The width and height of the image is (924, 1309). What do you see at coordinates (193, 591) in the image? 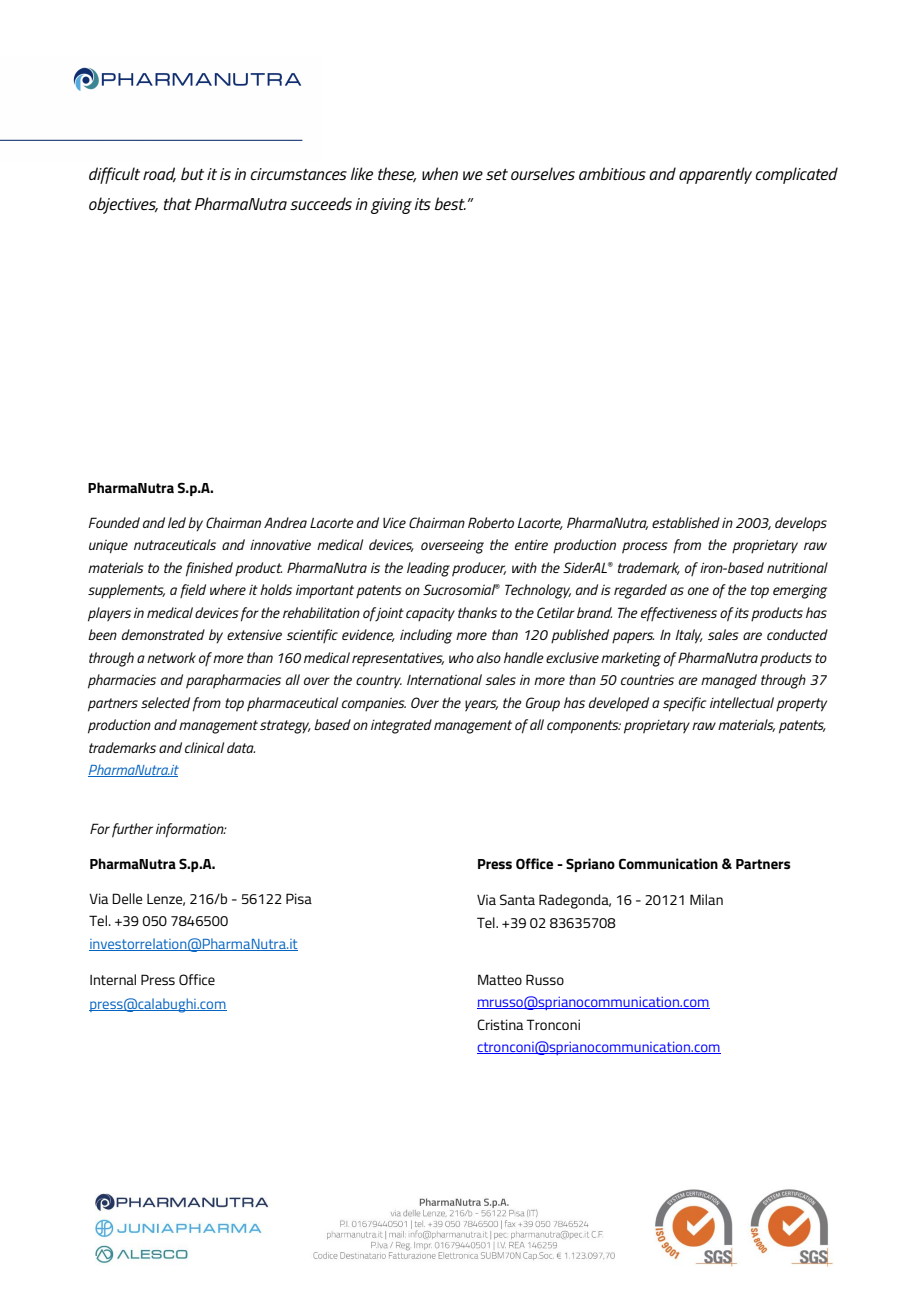
I see `field` at bounding box center [193, 591].
